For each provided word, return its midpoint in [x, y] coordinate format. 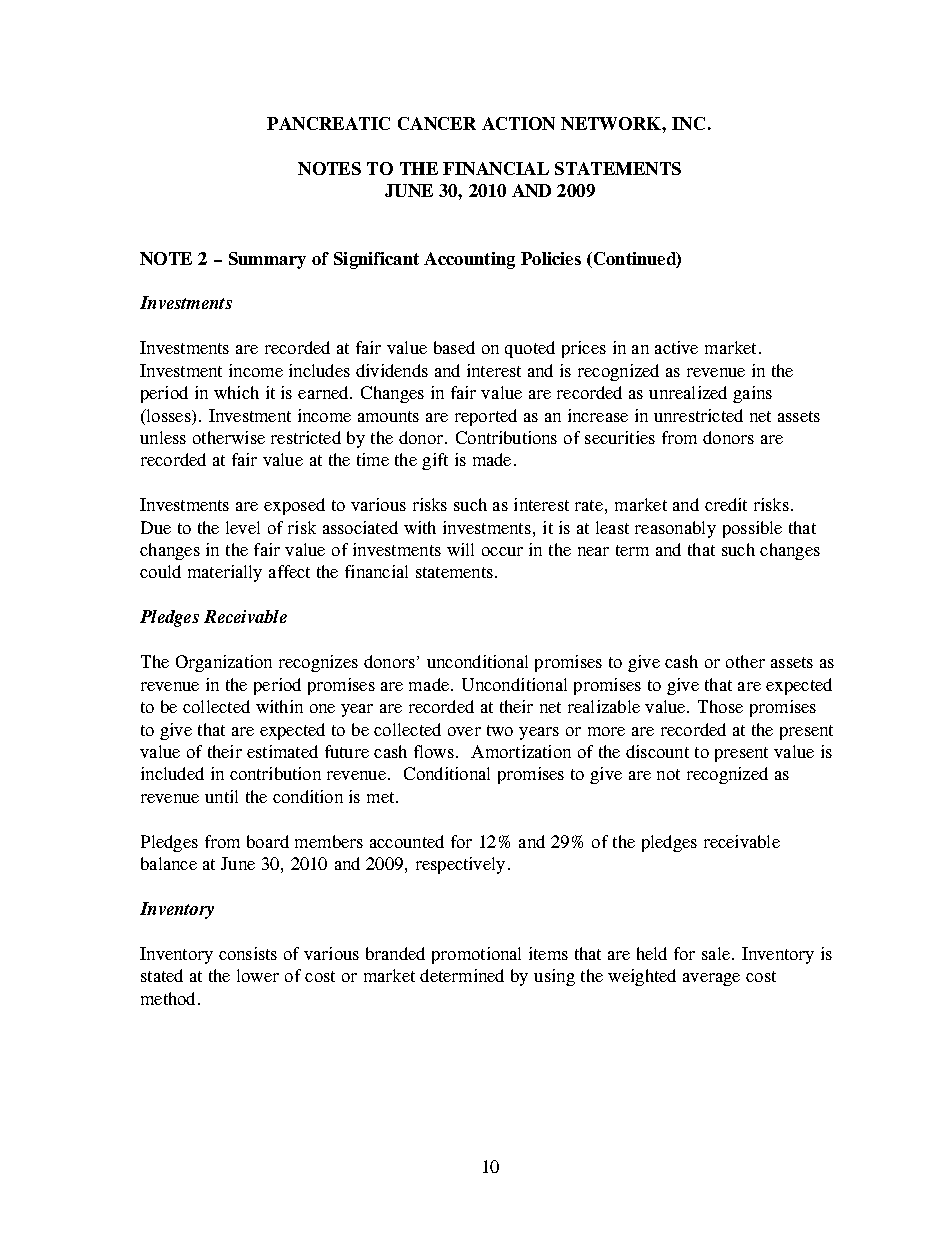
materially [225, 573]
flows [434, 751]
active [676, 347]
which [236, 392]
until [221, 796]
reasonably [675, 529]
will [460, 549]
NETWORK [612, 123]
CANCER [437, 123]
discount [657, 751]
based [454, 347]
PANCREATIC [328, 123]
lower [258, 975]
